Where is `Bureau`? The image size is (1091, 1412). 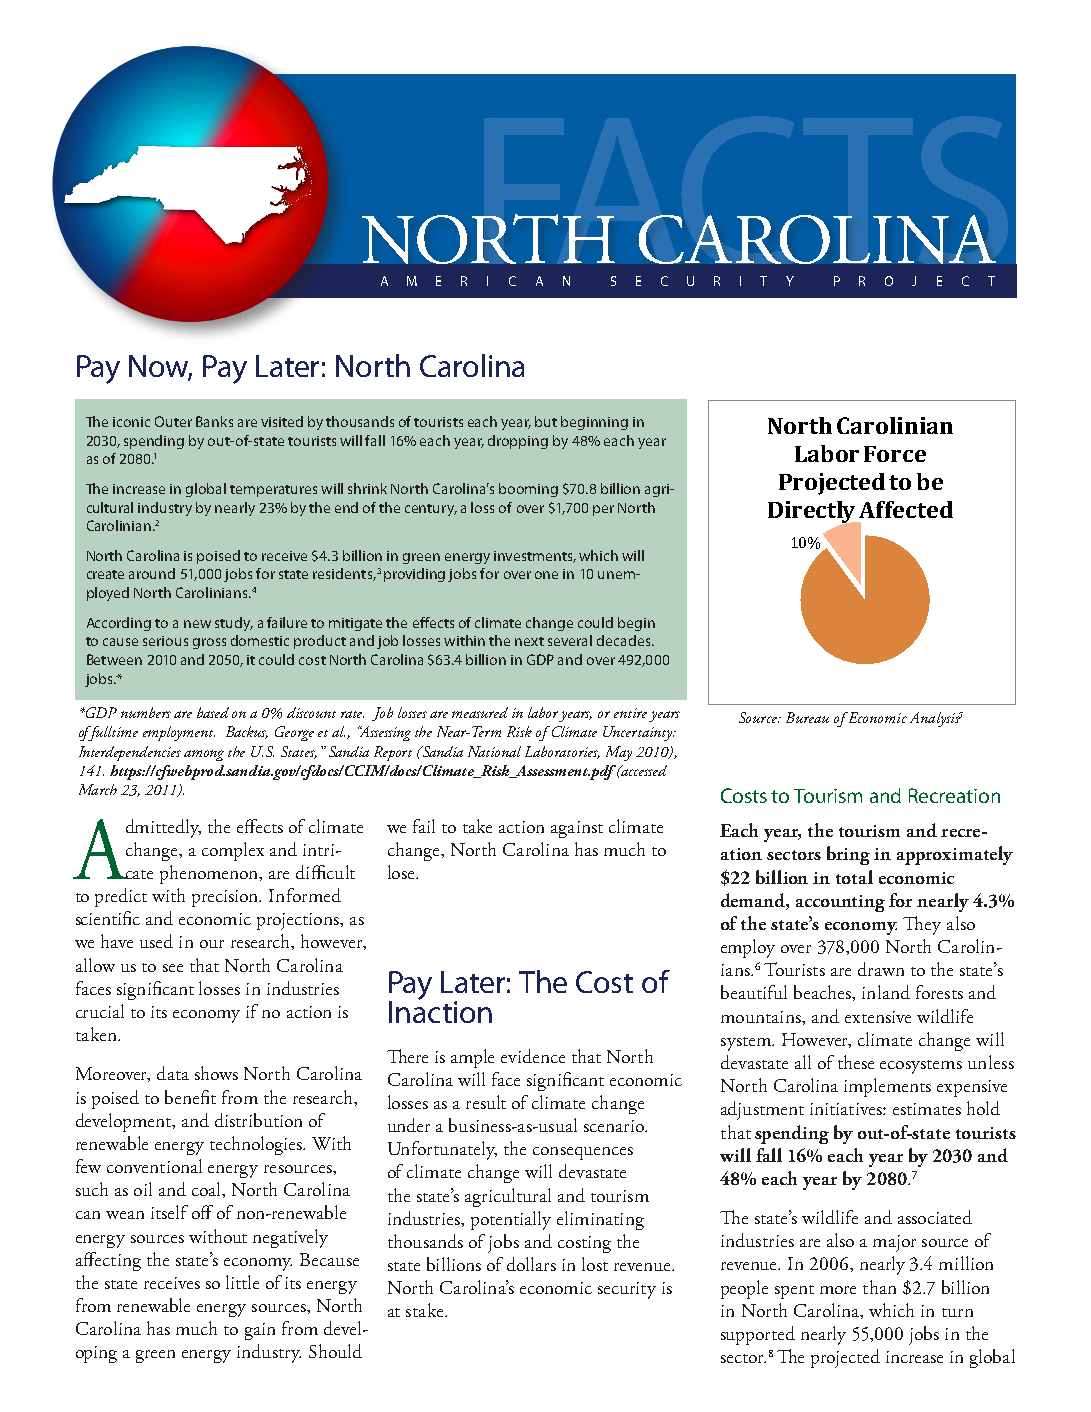
Bureau is located at coordinates (807, 717).
